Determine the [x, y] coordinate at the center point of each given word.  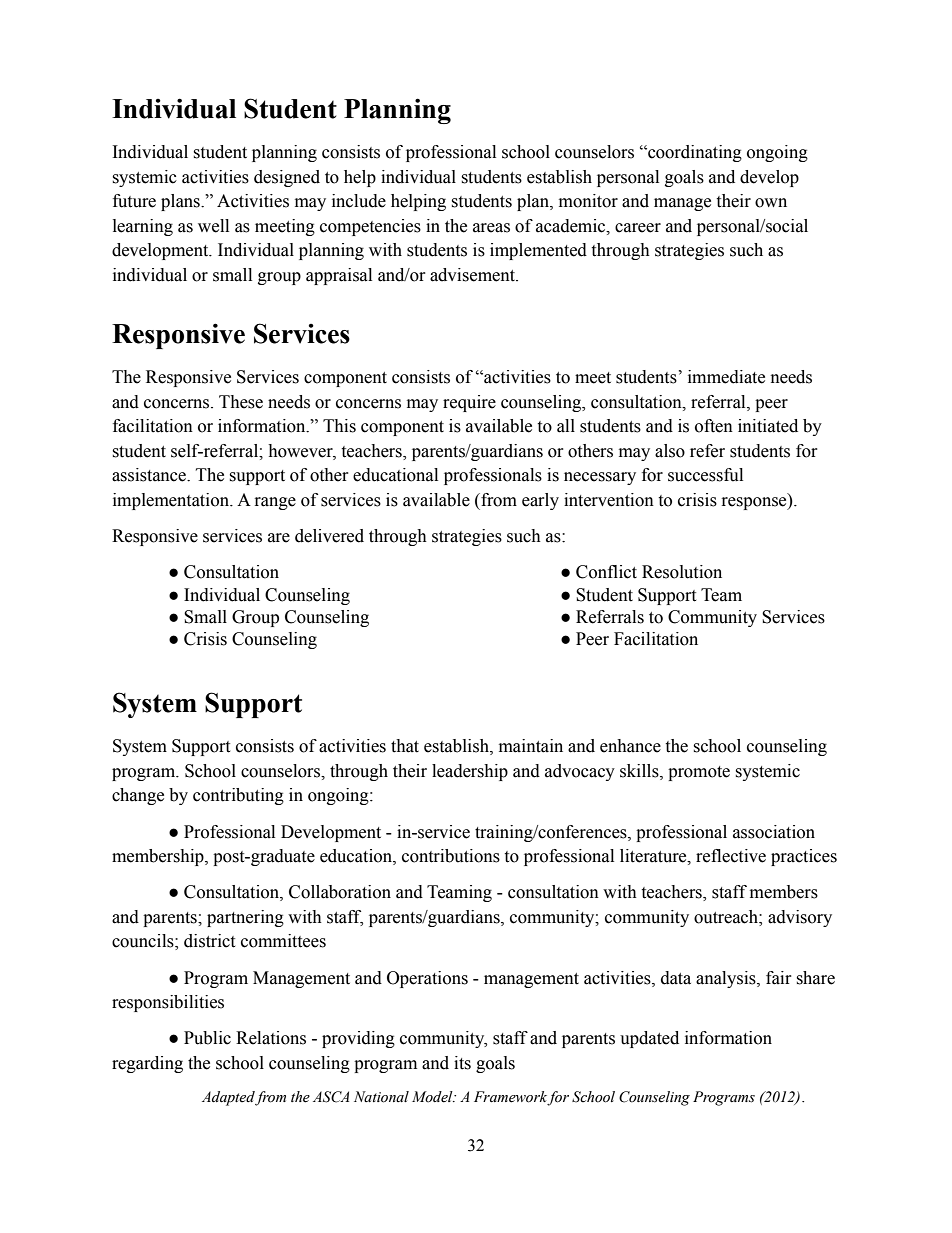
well [213, 226]
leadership [470, 772]
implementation [172, 501]
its [462, 1063]
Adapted [229, 1098]
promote [699, 773]
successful [705, 475]
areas [491, 228]
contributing [238, 796]
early [540, 501]
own [771, 203]
